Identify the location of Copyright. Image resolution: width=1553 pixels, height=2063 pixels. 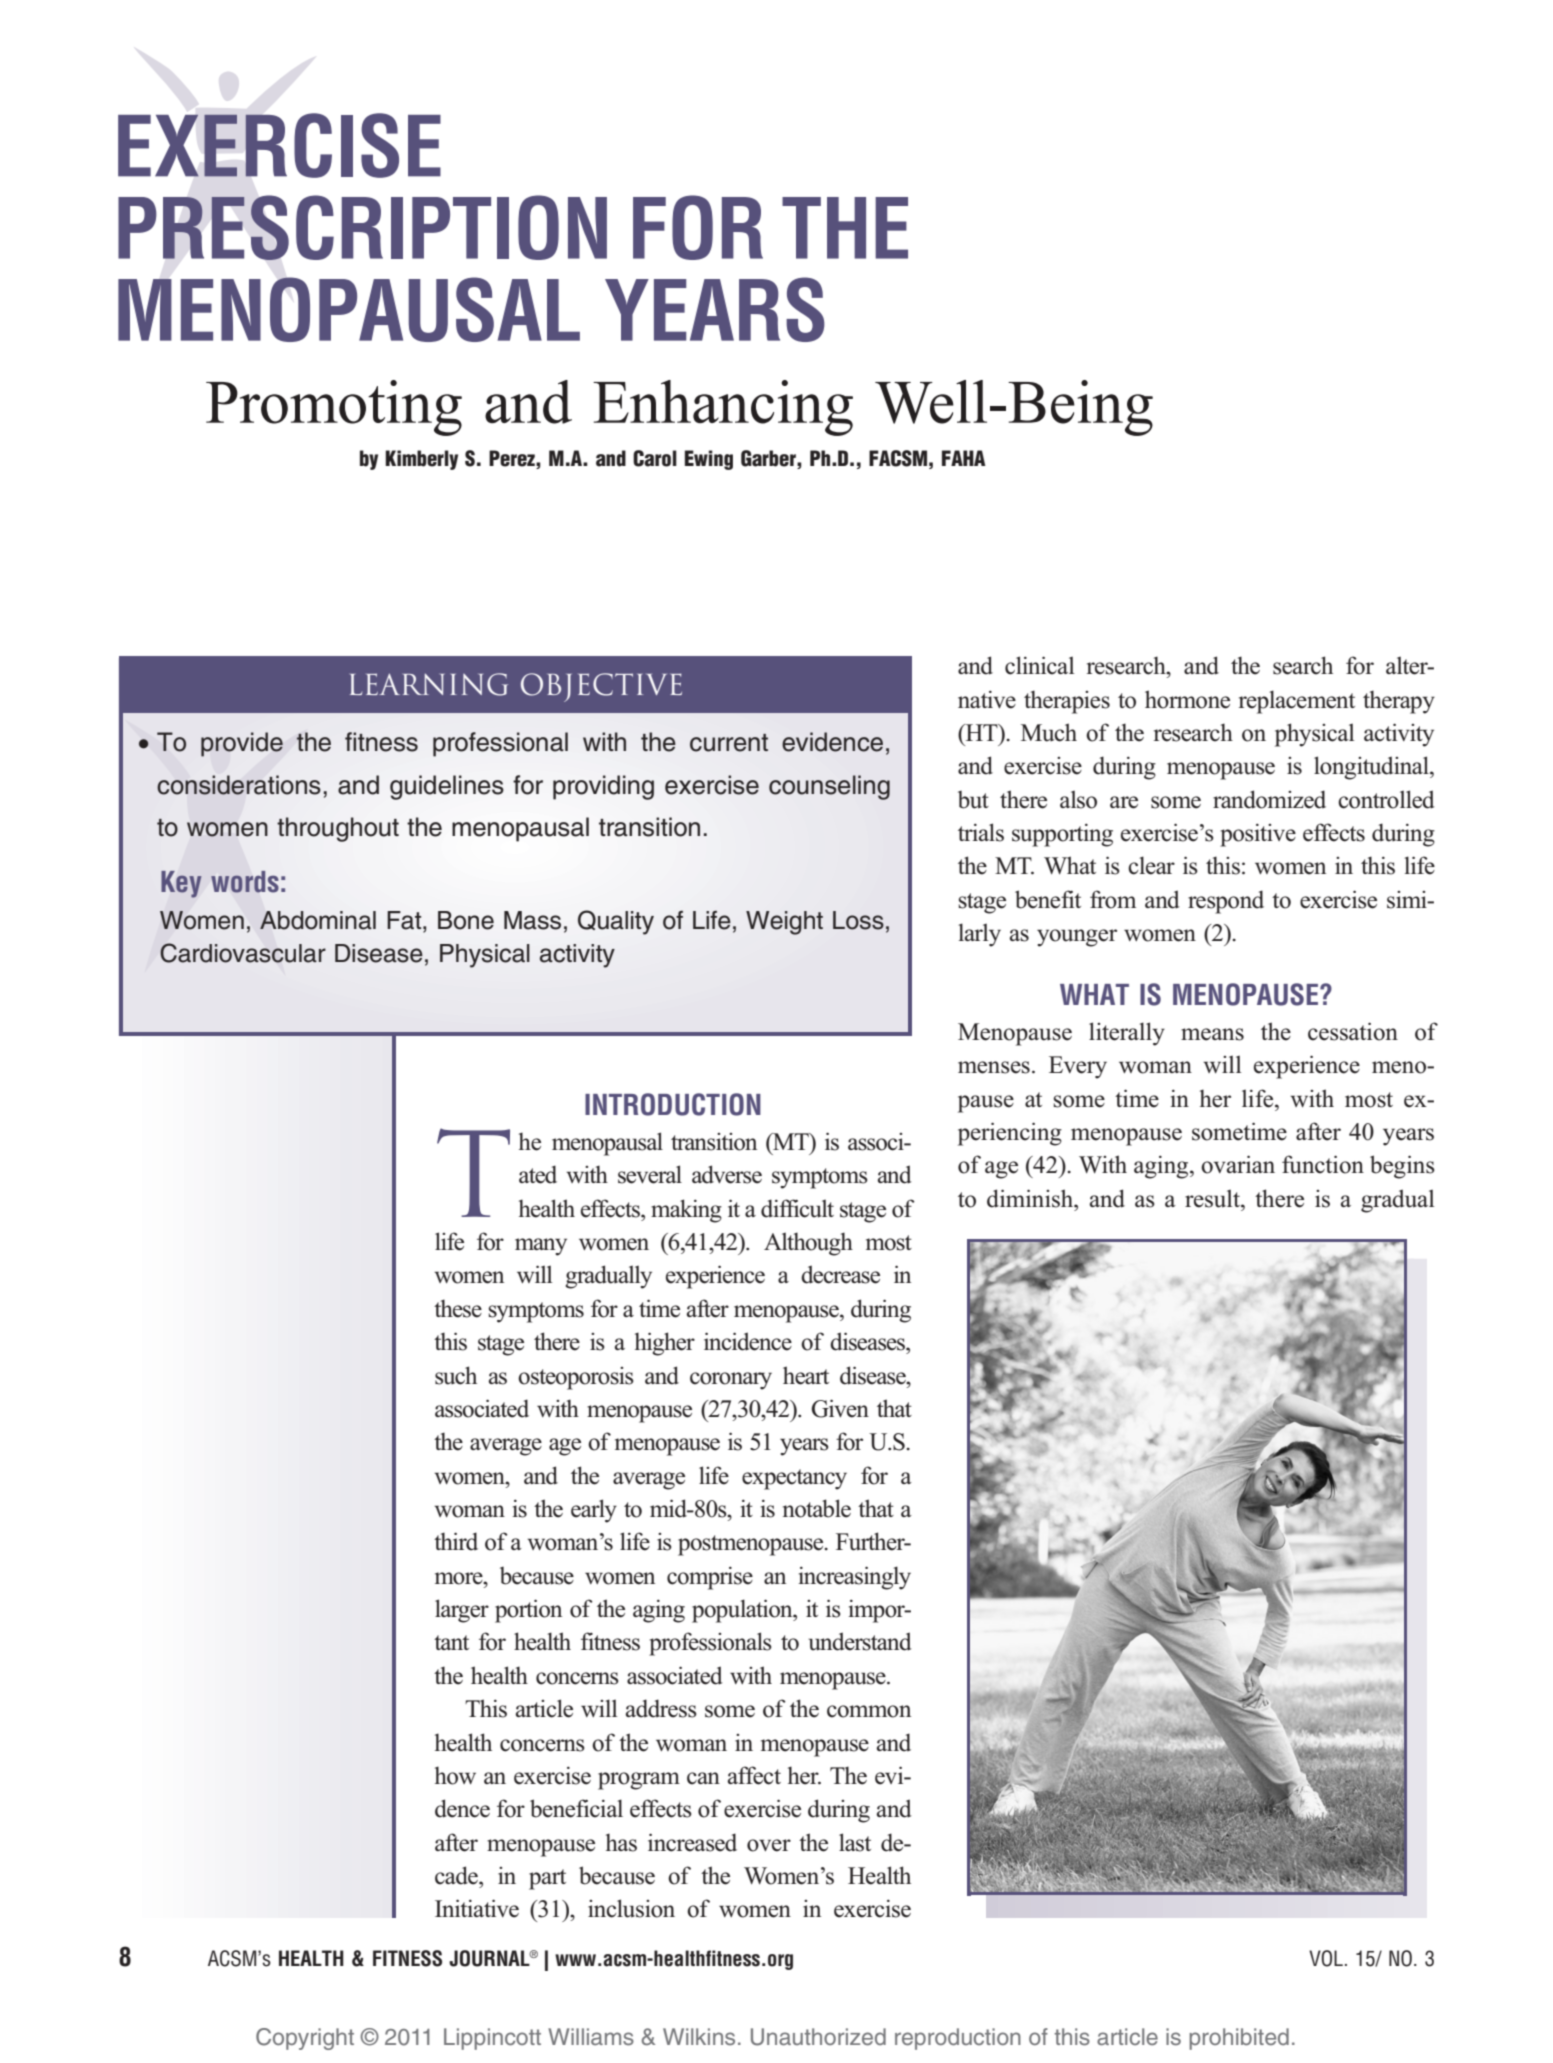
(305, 2039).
